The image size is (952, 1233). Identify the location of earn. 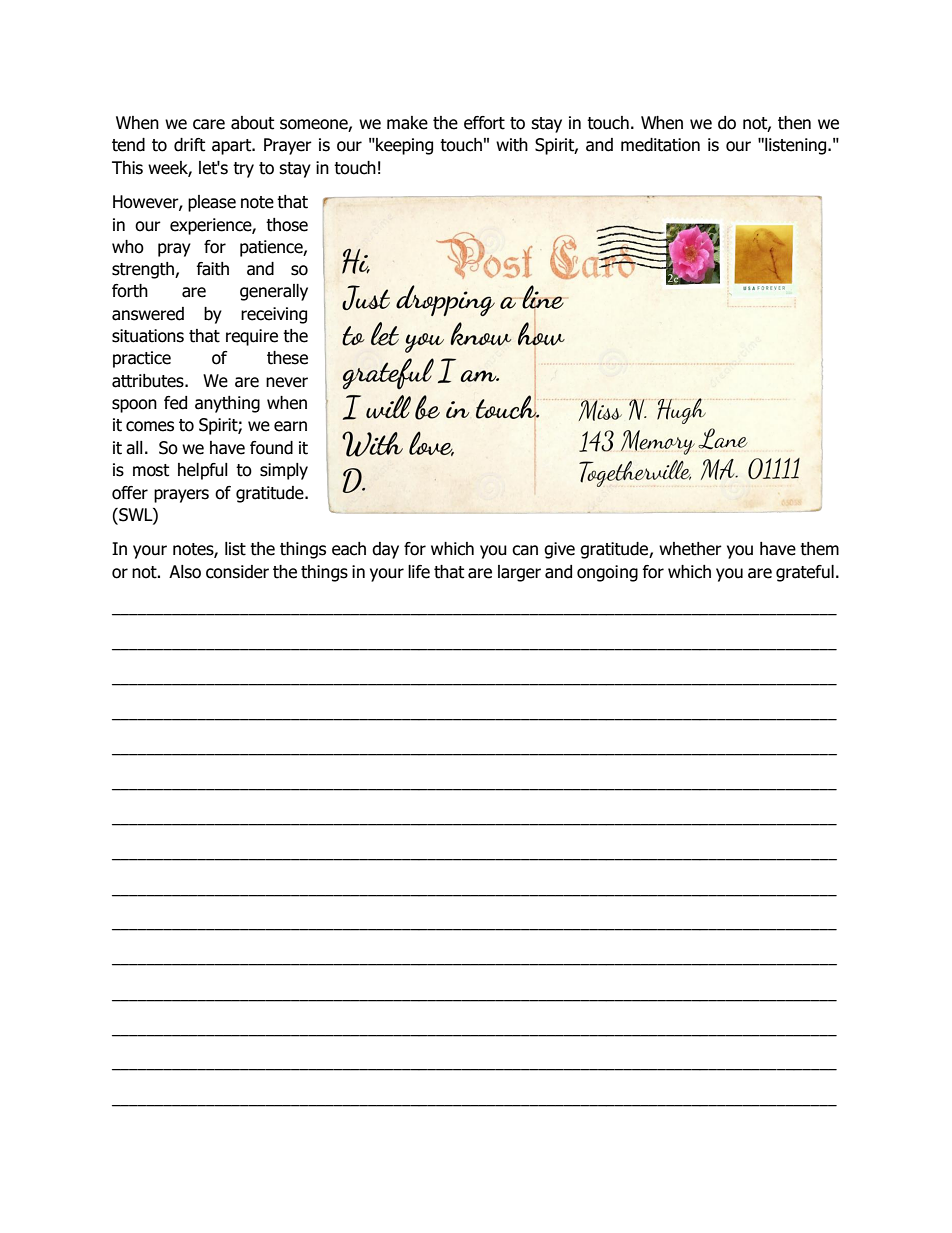
(290, 426).
